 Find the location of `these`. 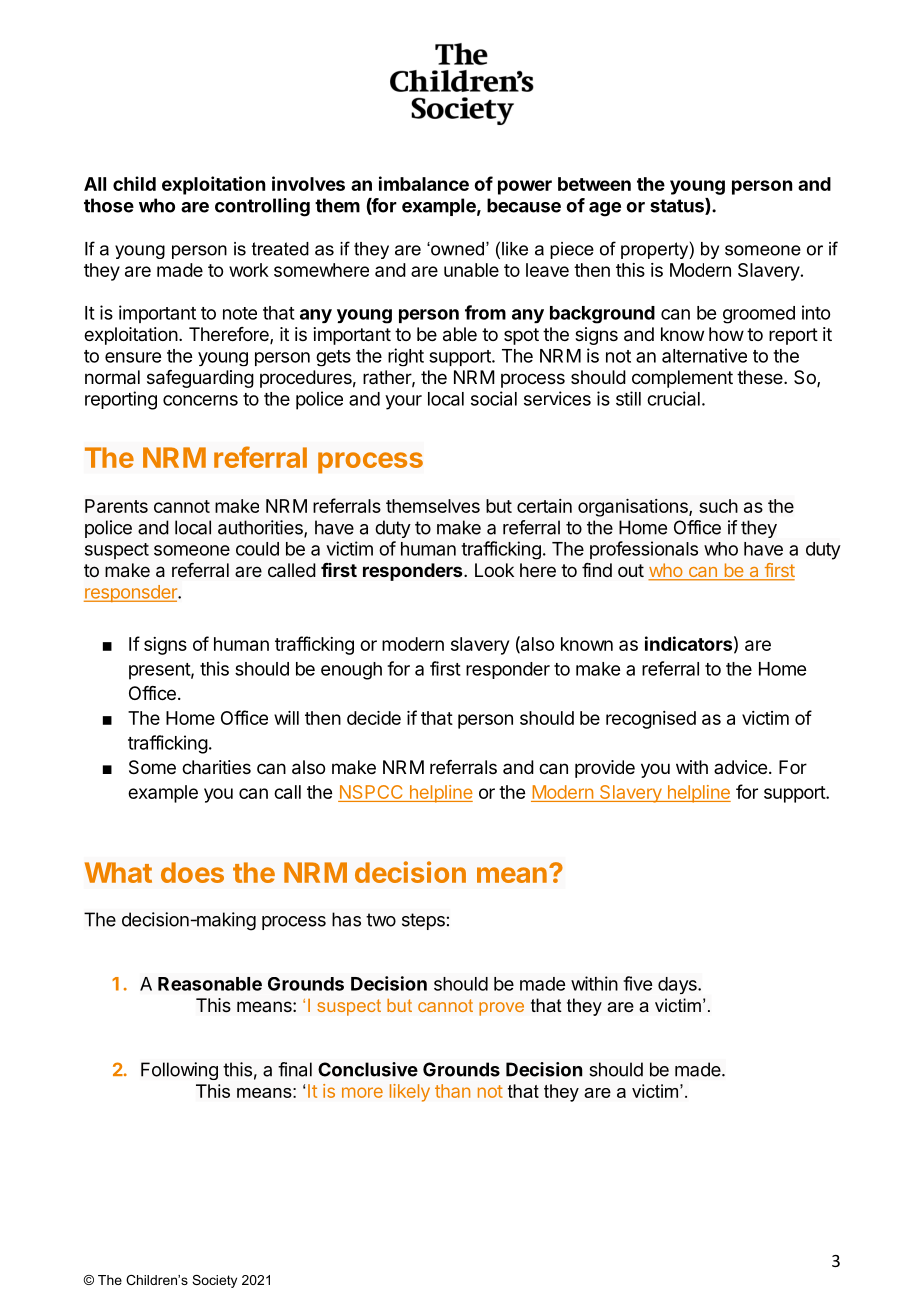

these is located at coordinates (761, 377).
